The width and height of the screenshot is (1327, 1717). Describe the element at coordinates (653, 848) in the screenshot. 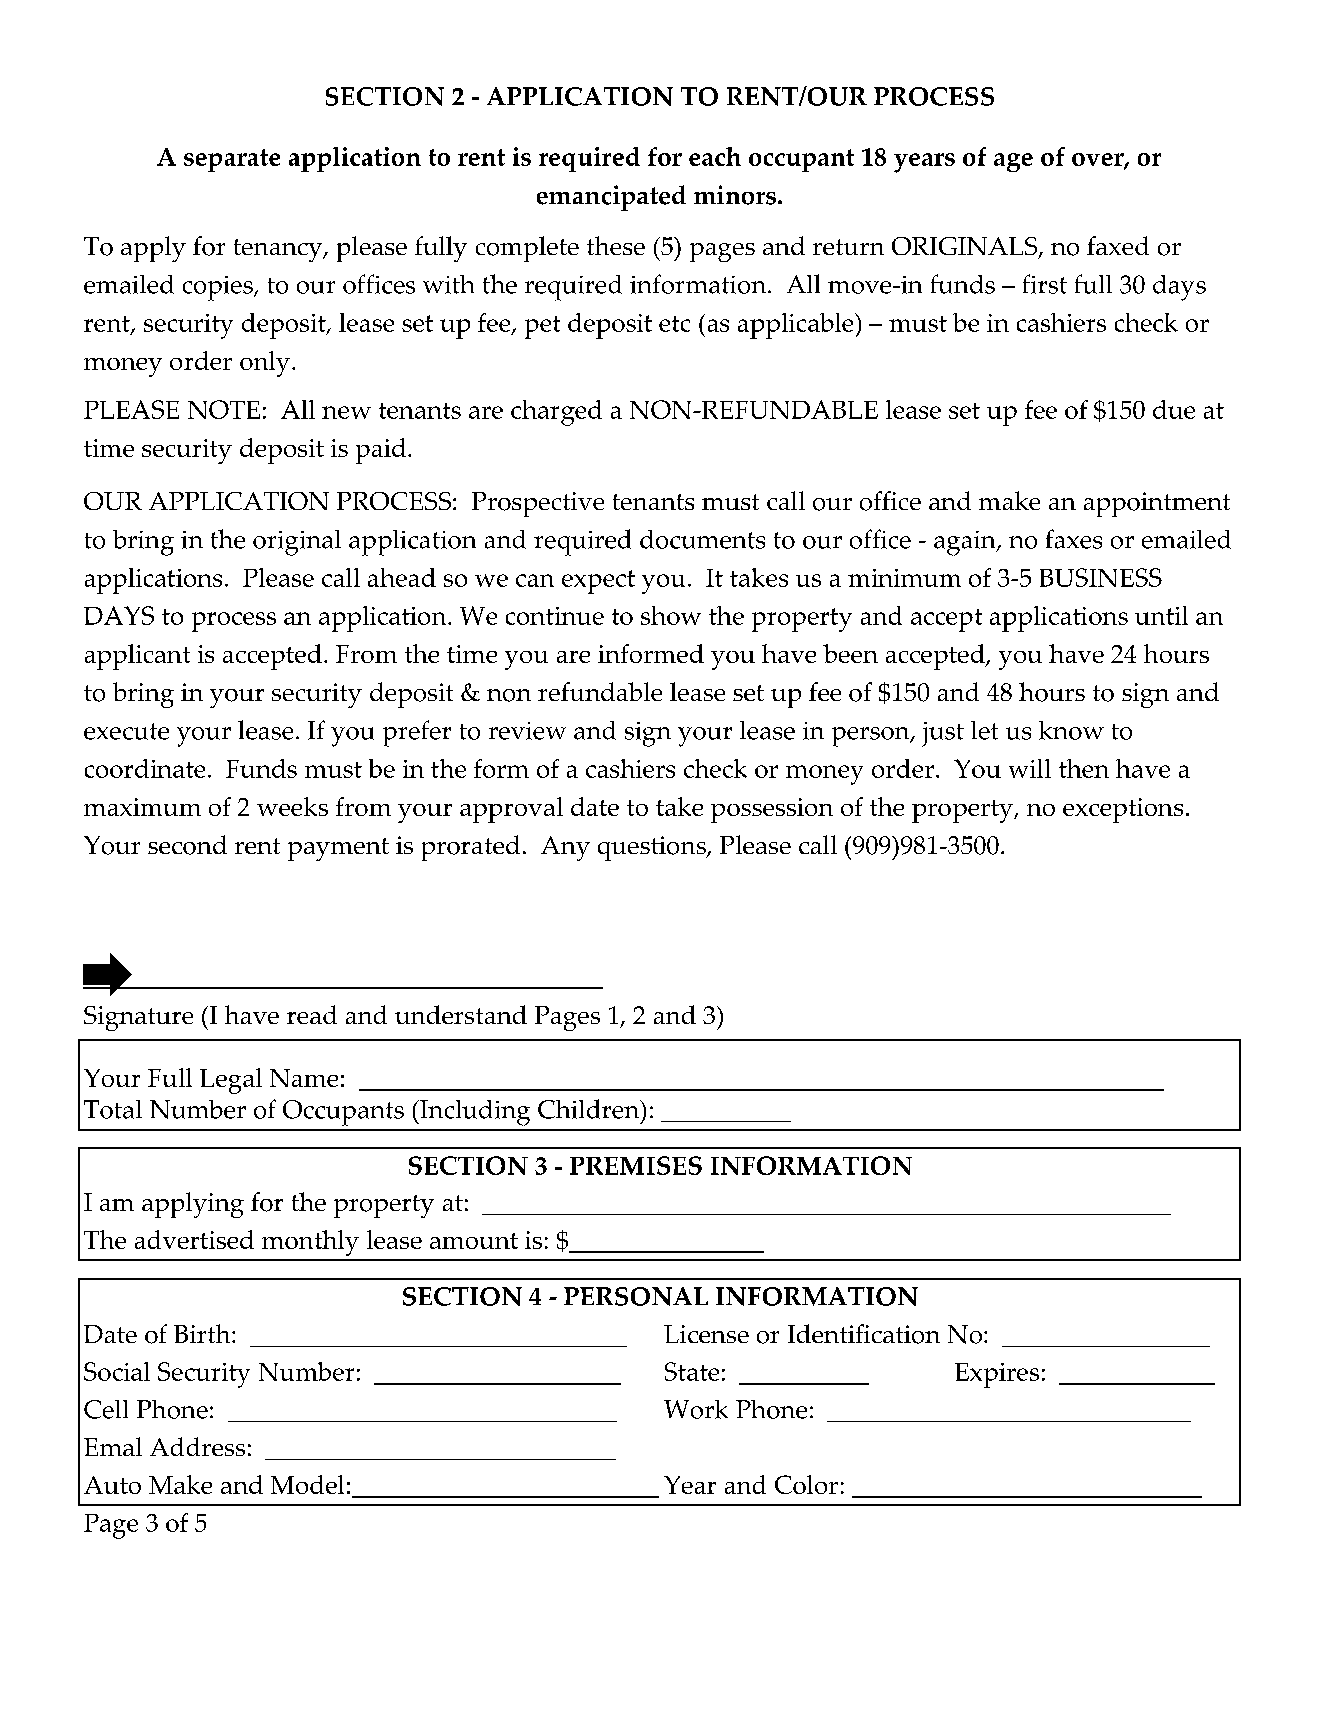

I see `questions` at that location.
